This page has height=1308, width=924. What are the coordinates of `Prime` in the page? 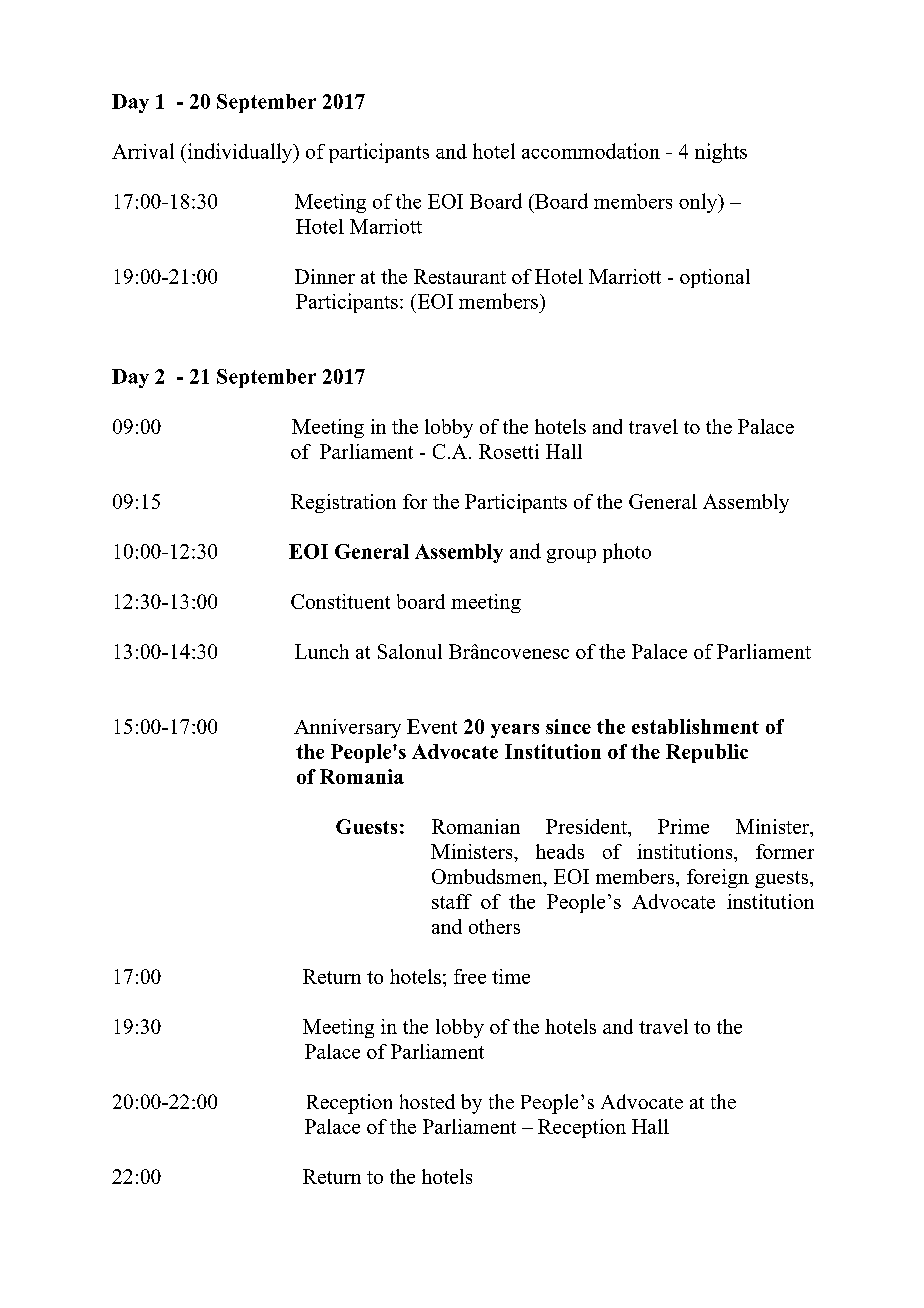 It's located at (683, 826).
